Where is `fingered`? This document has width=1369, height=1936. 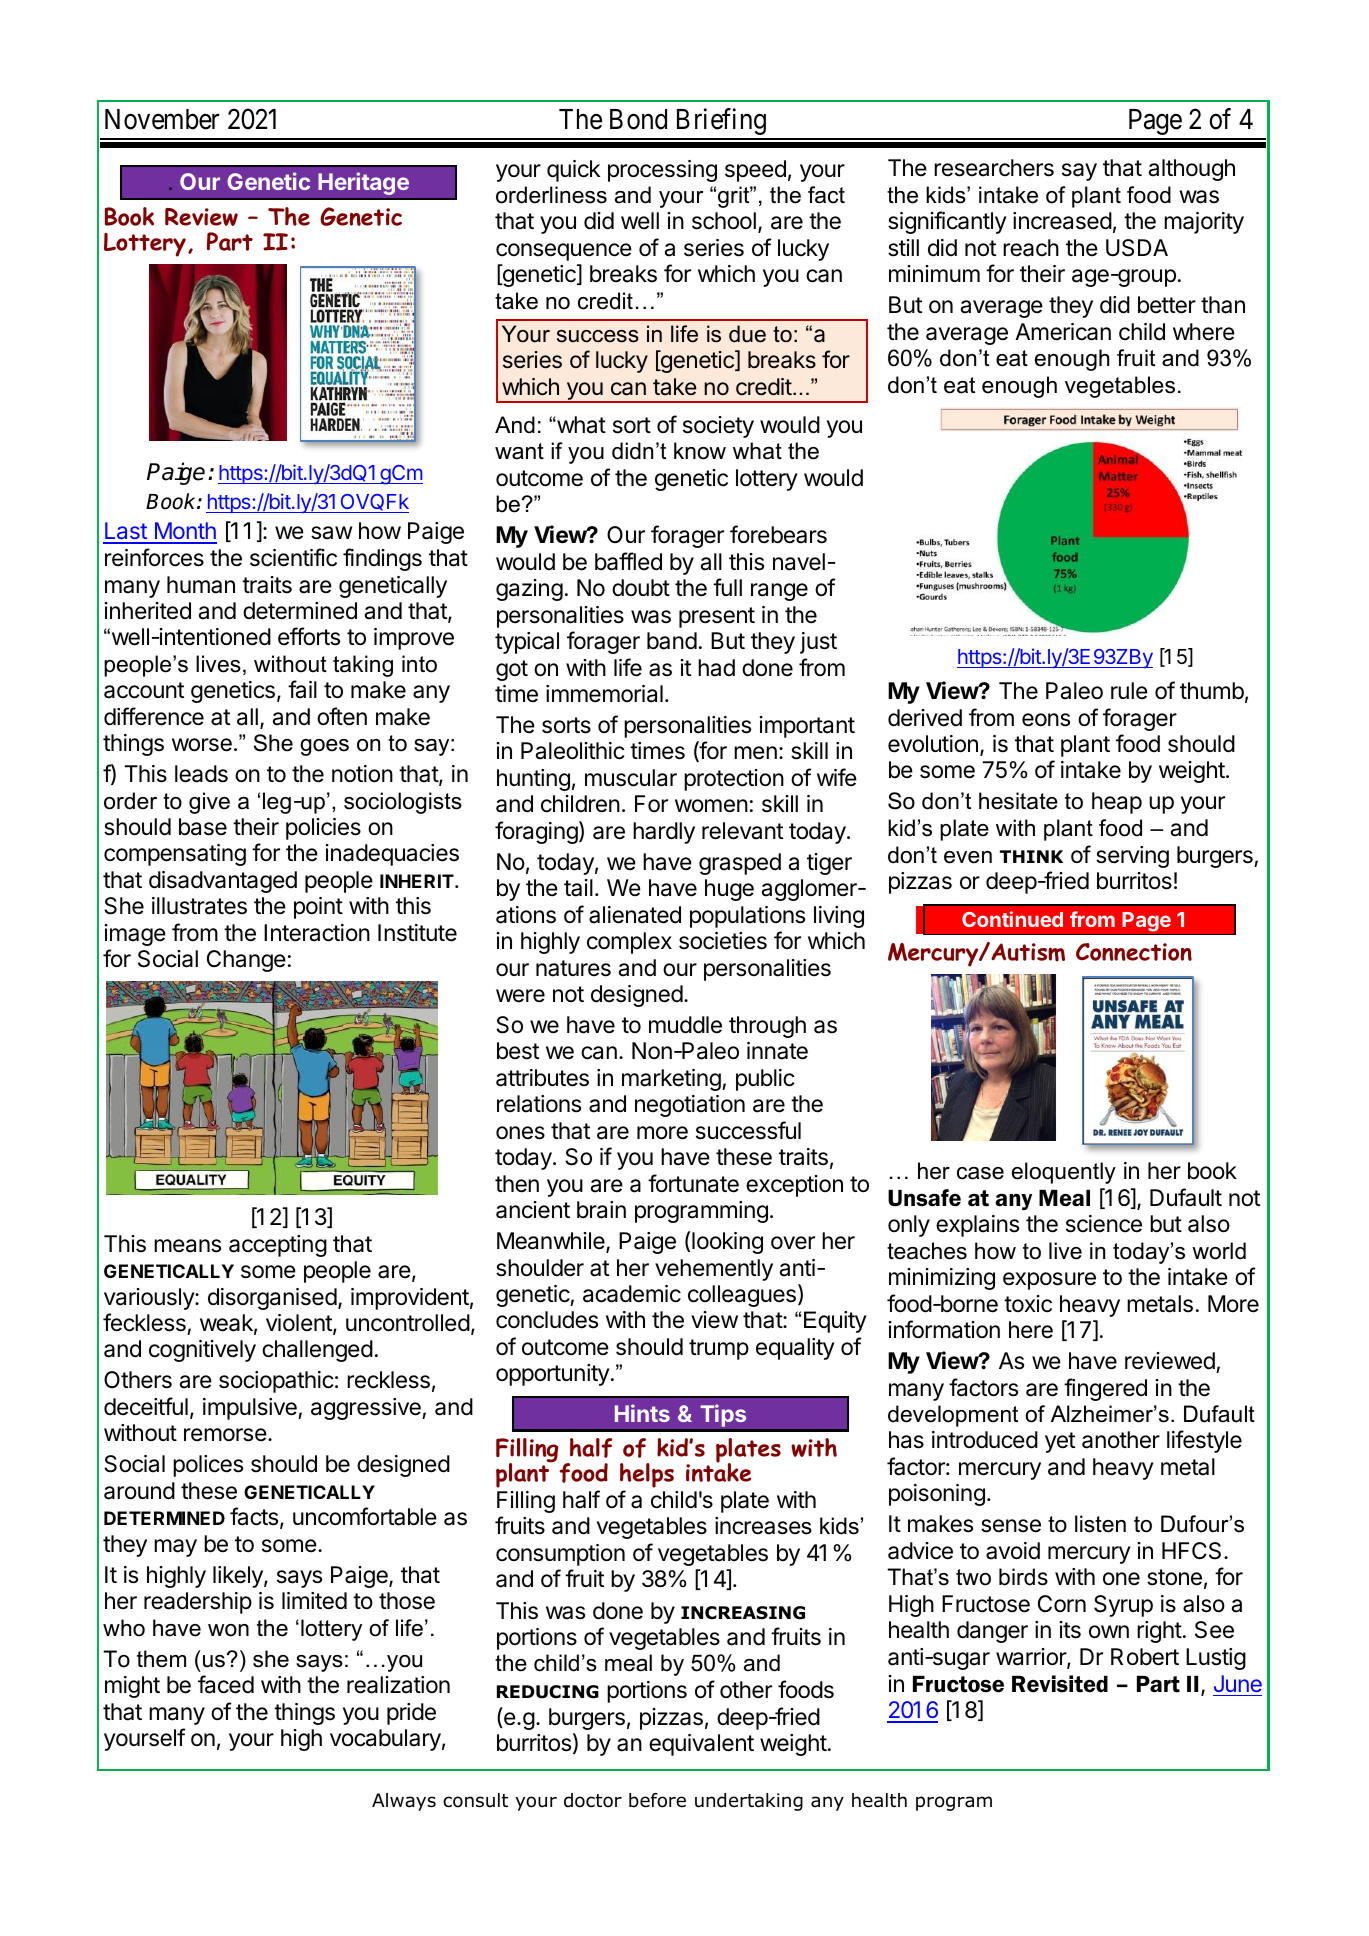
fingered is located at coordinates (1105, 1389).
